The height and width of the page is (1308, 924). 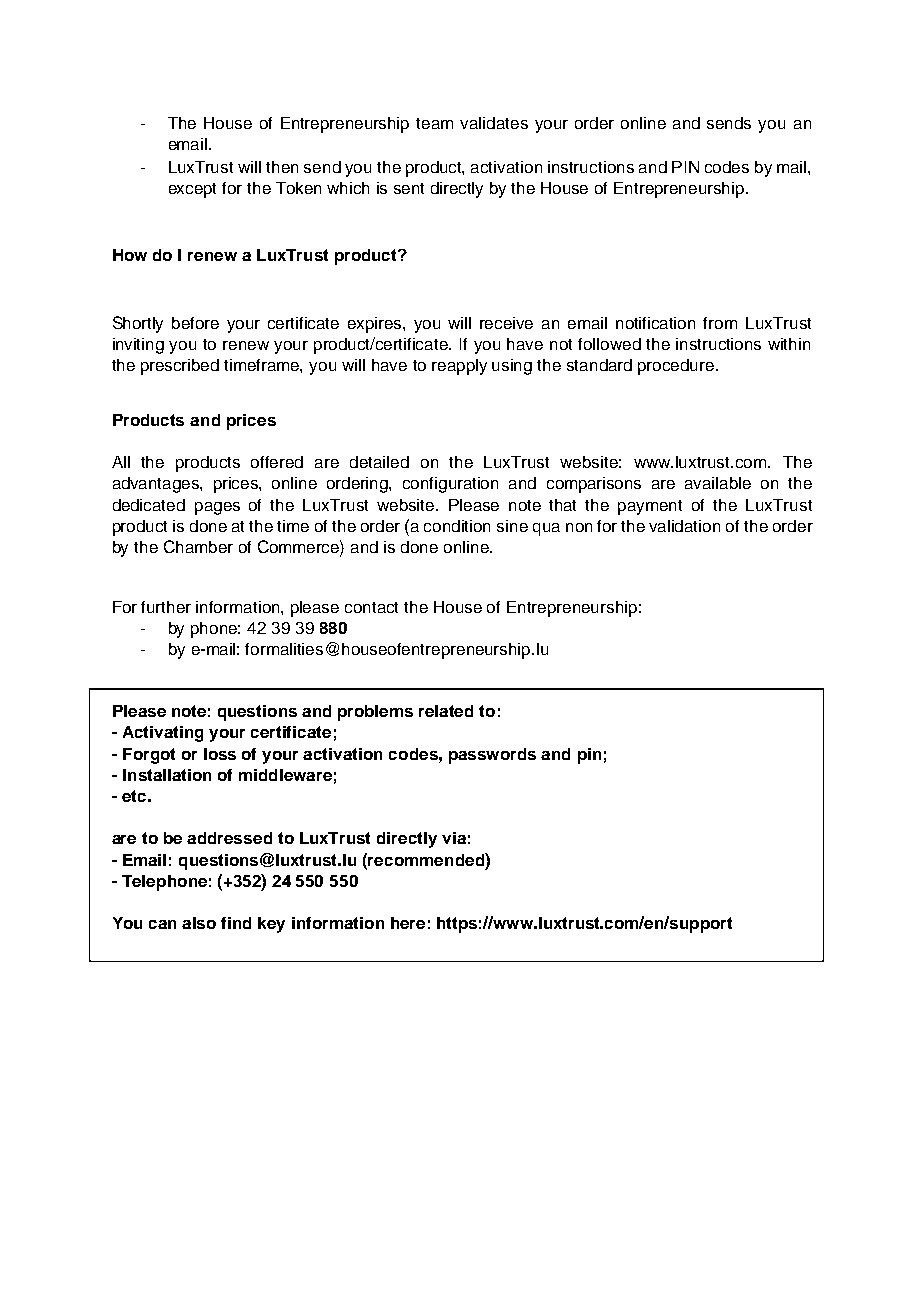 I want to click on validation, so click(x=684, y=526).
